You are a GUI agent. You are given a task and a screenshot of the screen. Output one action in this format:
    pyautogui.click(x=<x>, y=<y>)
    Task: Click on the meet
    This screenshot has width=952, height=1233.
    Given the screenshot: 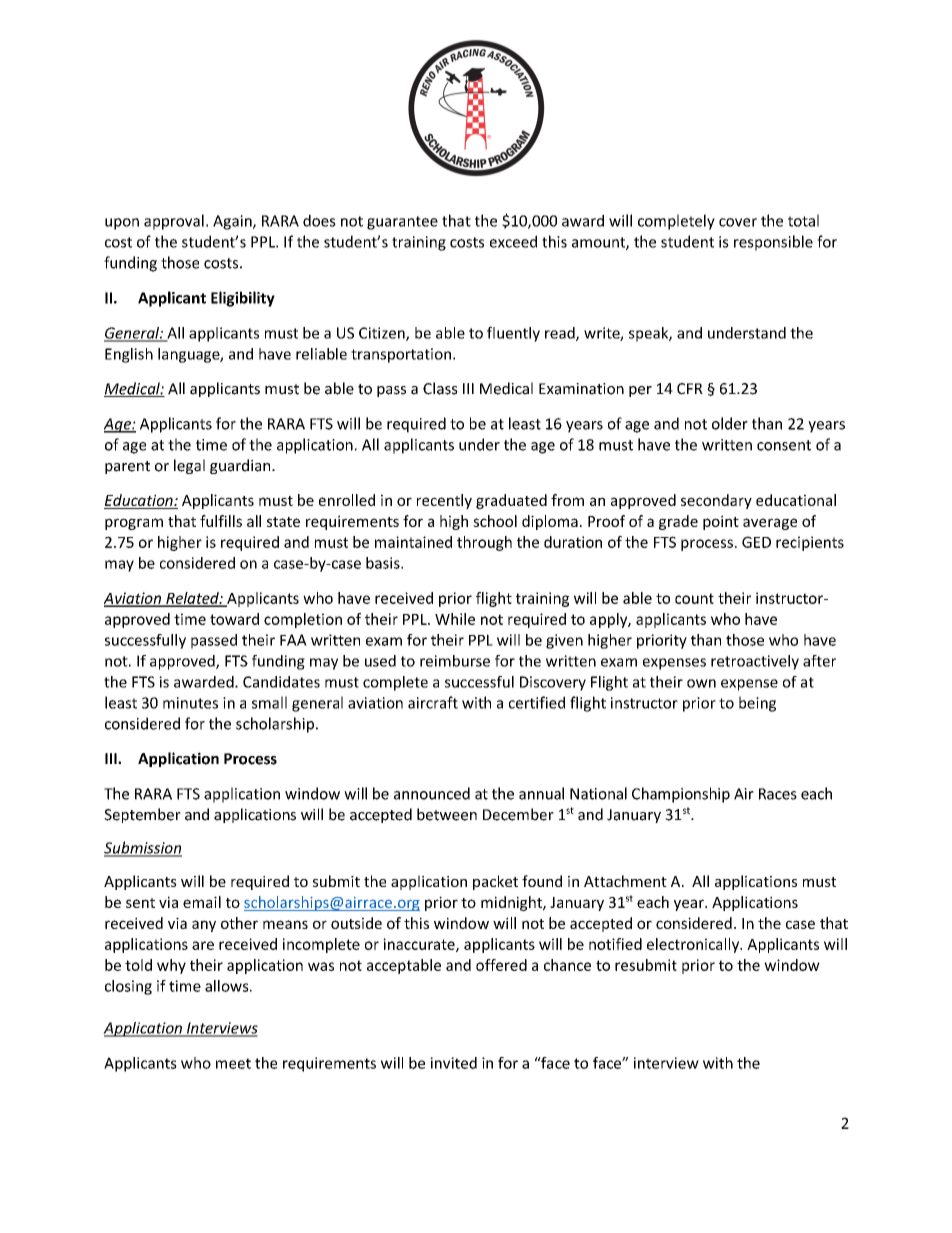 What is the action you would take?
    pyautogui.click(x=233, y=1063)
